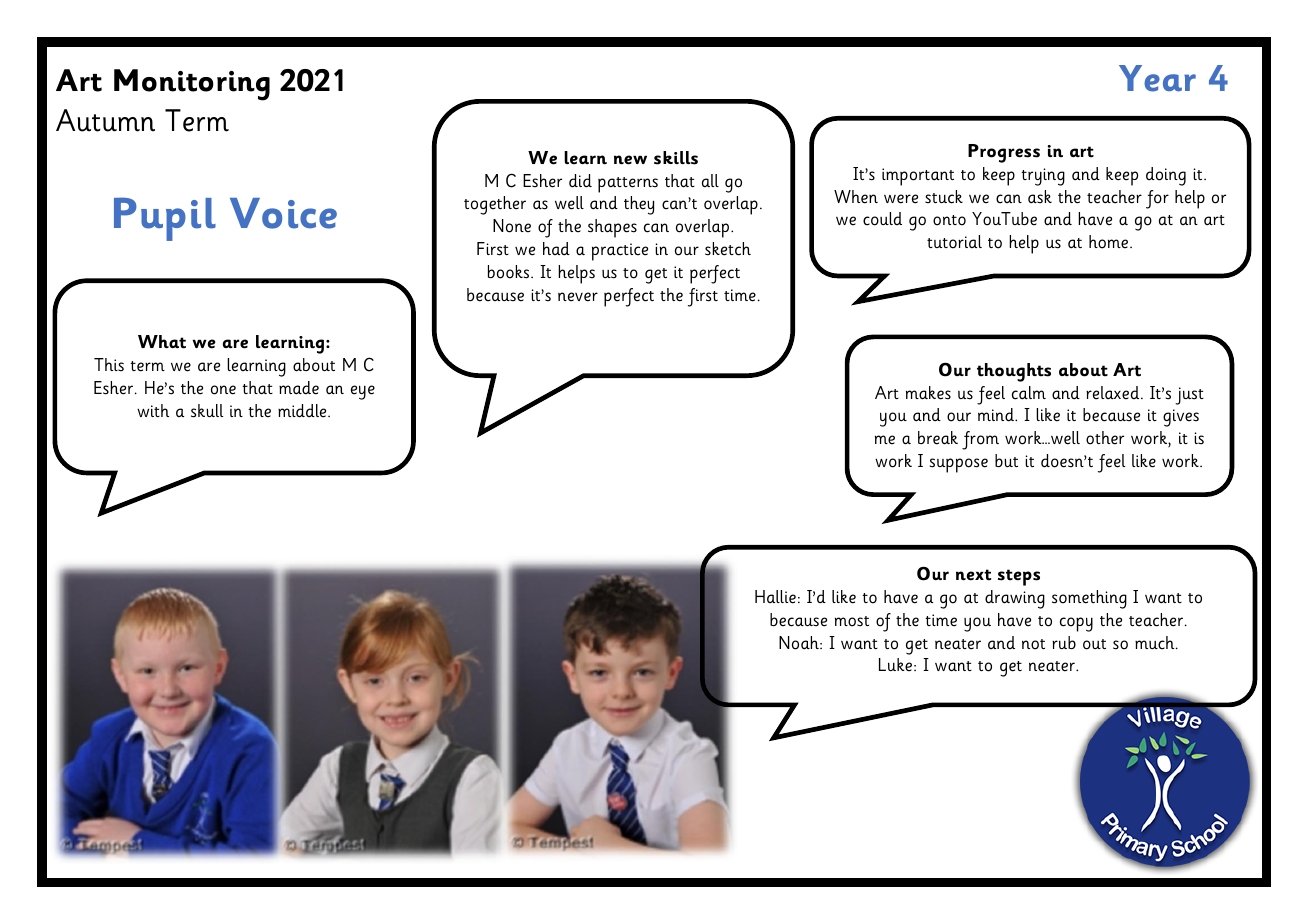  What do you see at coordinates (676, 158) in the screenshot?
I see `skills` at bounding box center [676, 158].
